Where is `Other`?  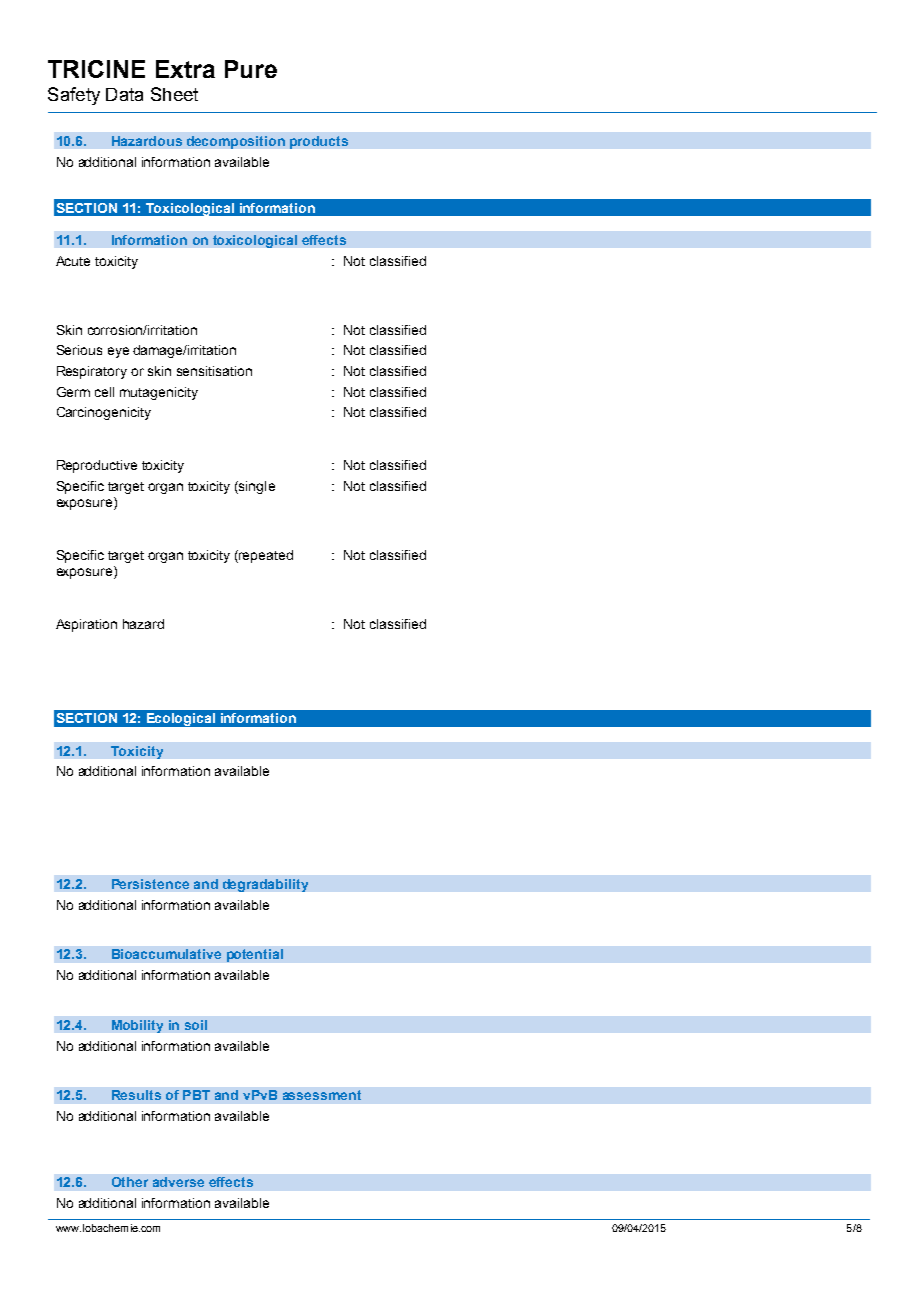 Other is located at coordinates (130, 1182).
